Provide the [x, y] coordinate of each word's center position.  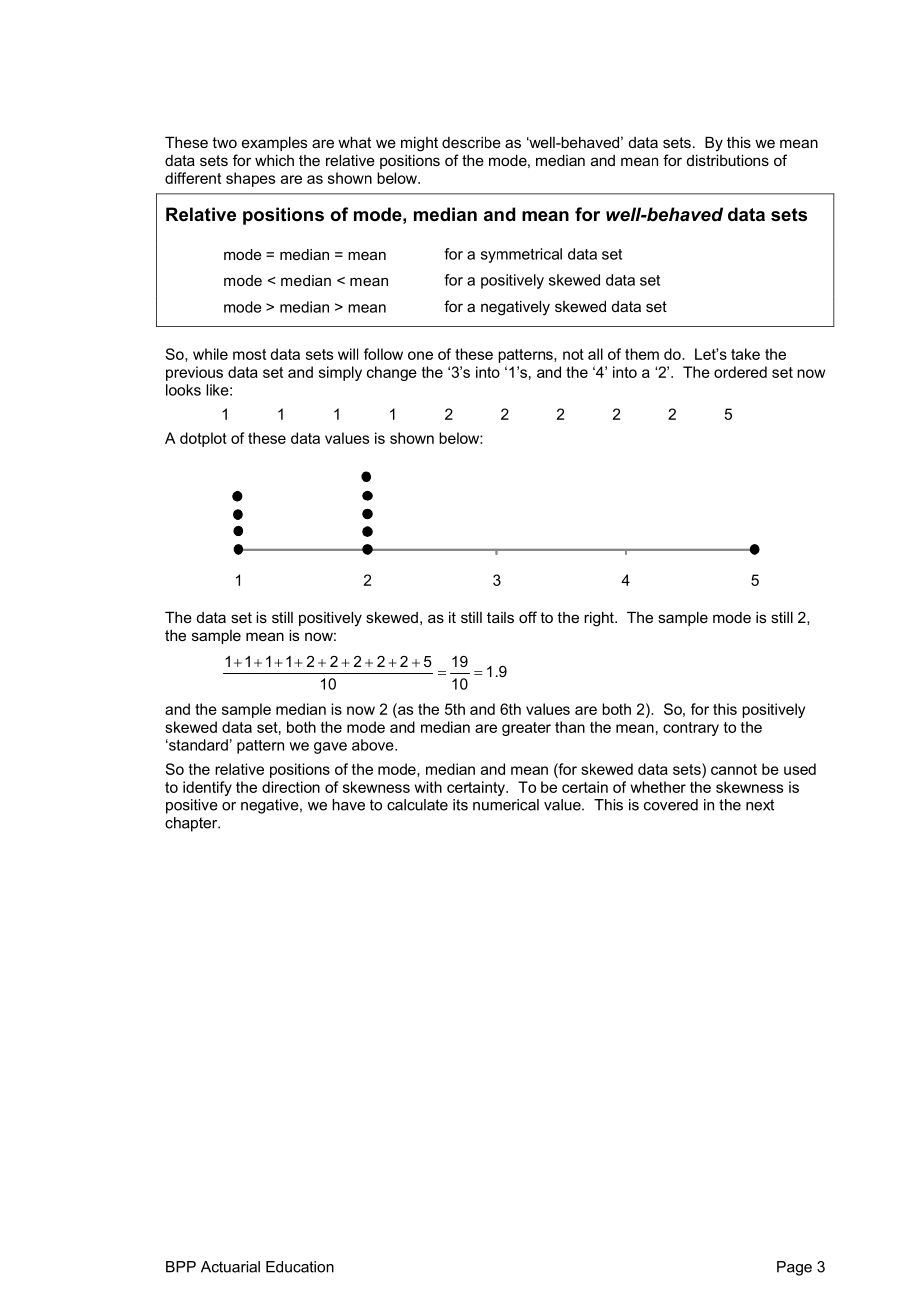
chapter [192, 824]
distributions [728, 160]
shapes [250, 179]
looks [183, 390]
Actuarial [230, 1267]
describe [471, 142]
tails [500, 617]
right [600, 619]
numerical [506, 805]
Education [300, 1267]
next [760, 805]
